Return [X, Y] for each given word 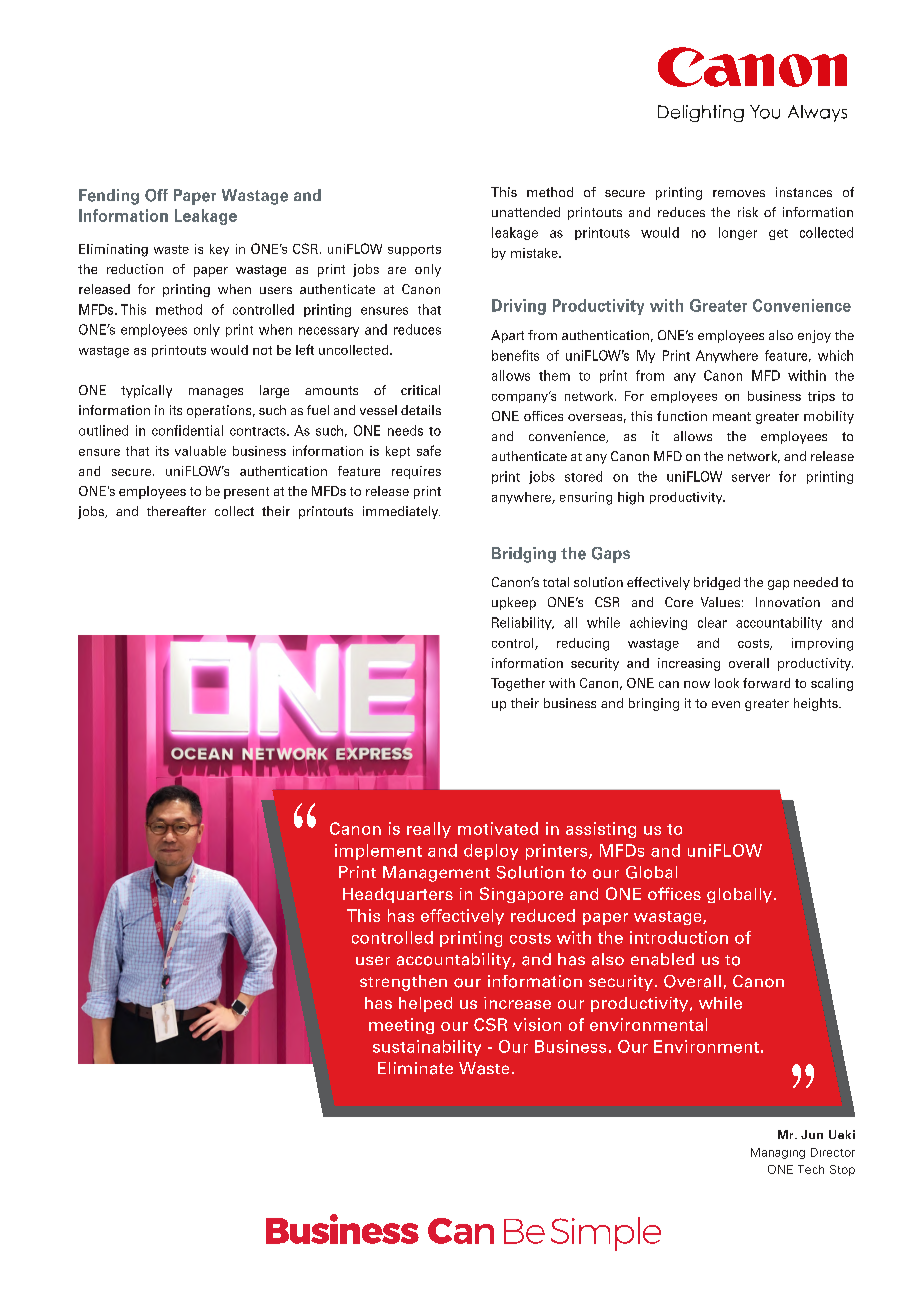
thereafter [176, 511]
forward [766, 683]
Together [518, 684]
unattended [526, 212]
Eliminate [415, 1068]
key [219, 250]
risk [748, 212]
